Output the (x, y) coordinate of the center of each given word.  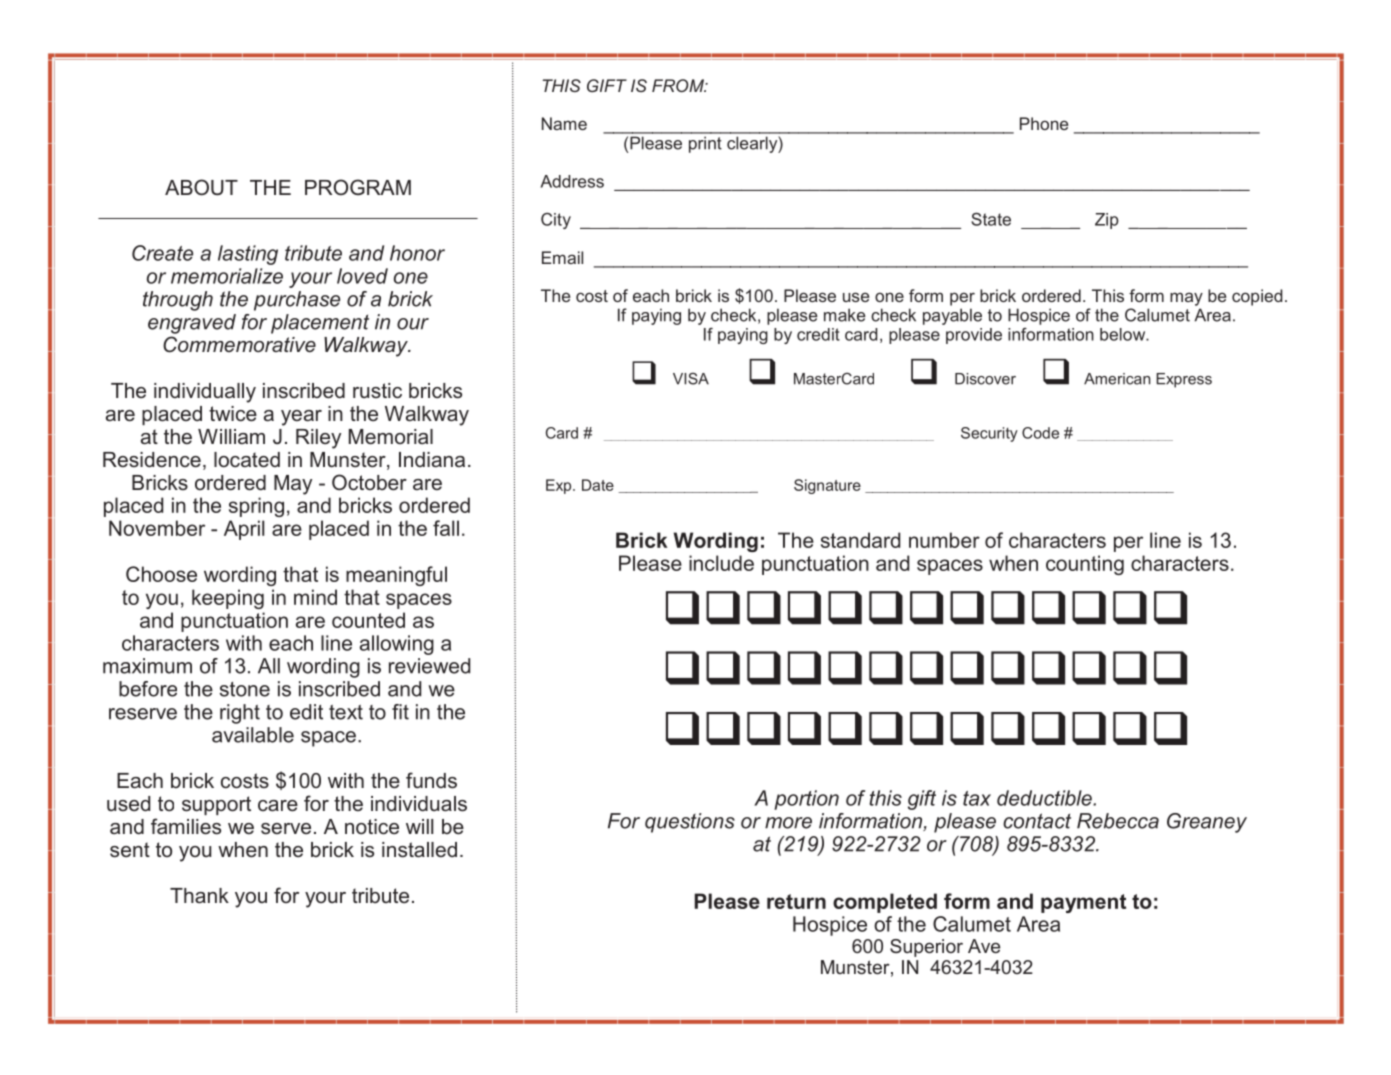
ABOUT (201, 187)
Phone (1044, 123)
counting (1085, 565)
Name (564, 123)
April (244, 530)
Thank (199, 896)
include (721, 563)
